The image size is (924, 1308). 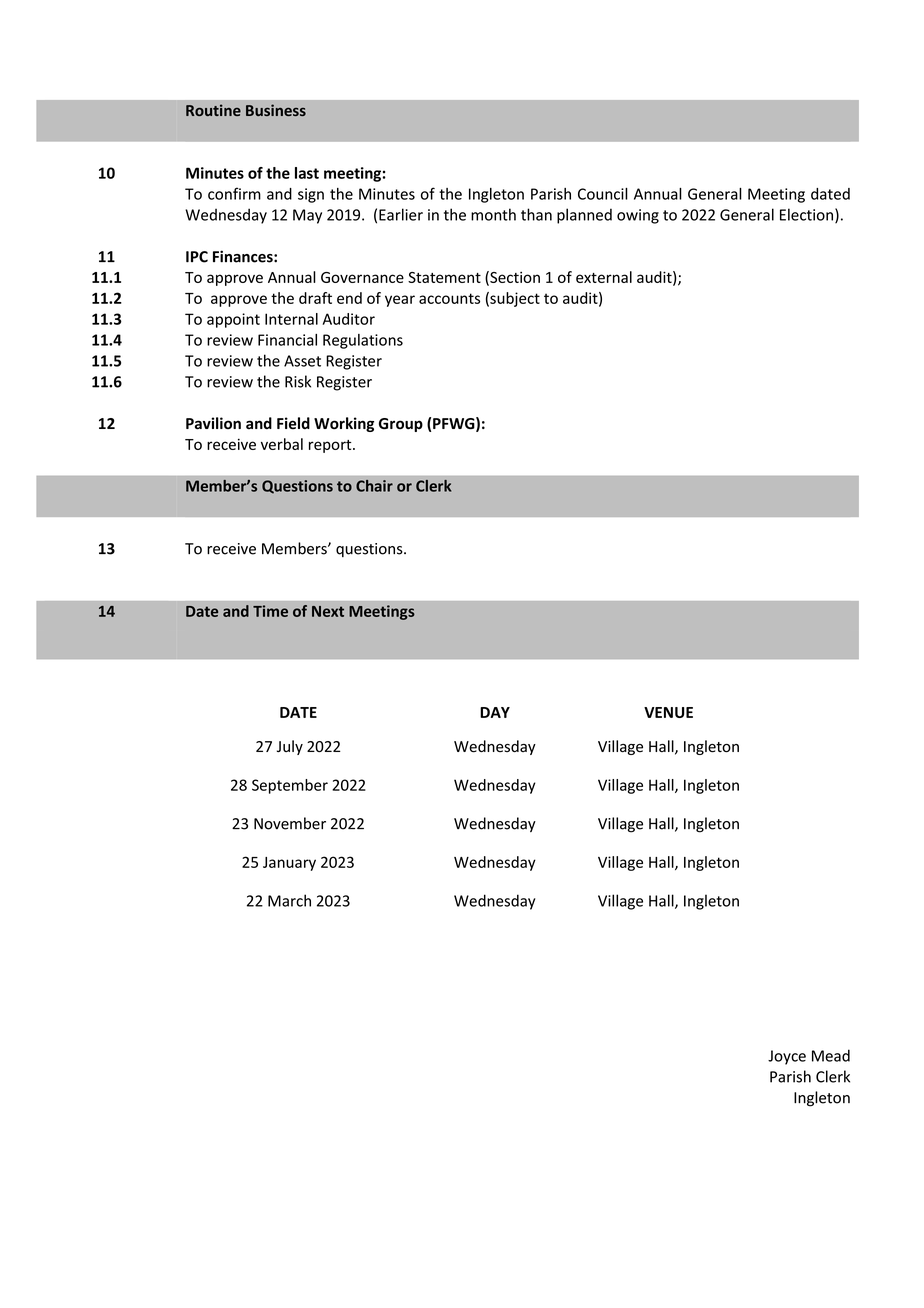 I want to click on March, so click(x=289, y=900).
